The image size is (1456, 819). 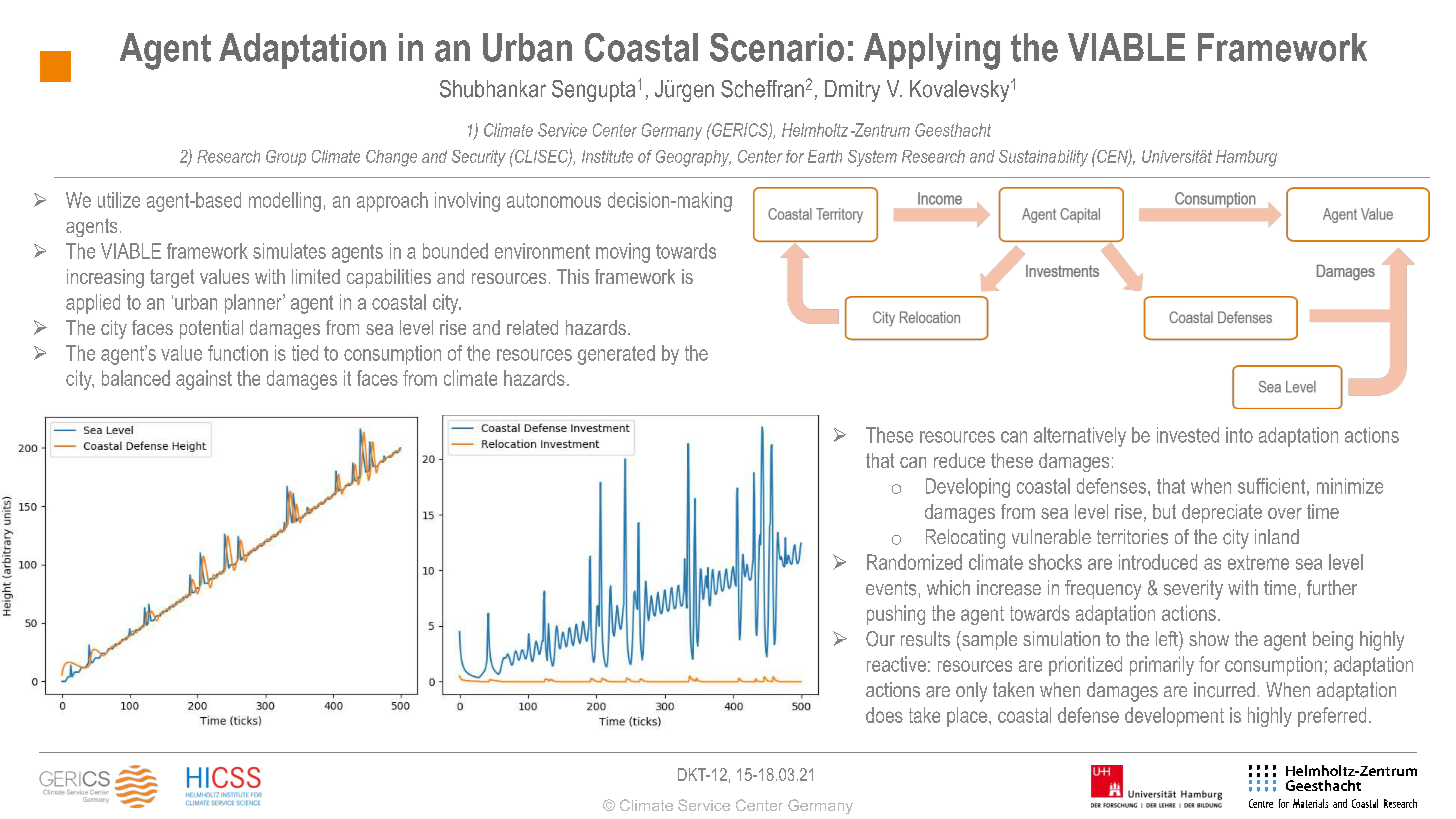 I want to click on does, so click(x=884, y=715).
